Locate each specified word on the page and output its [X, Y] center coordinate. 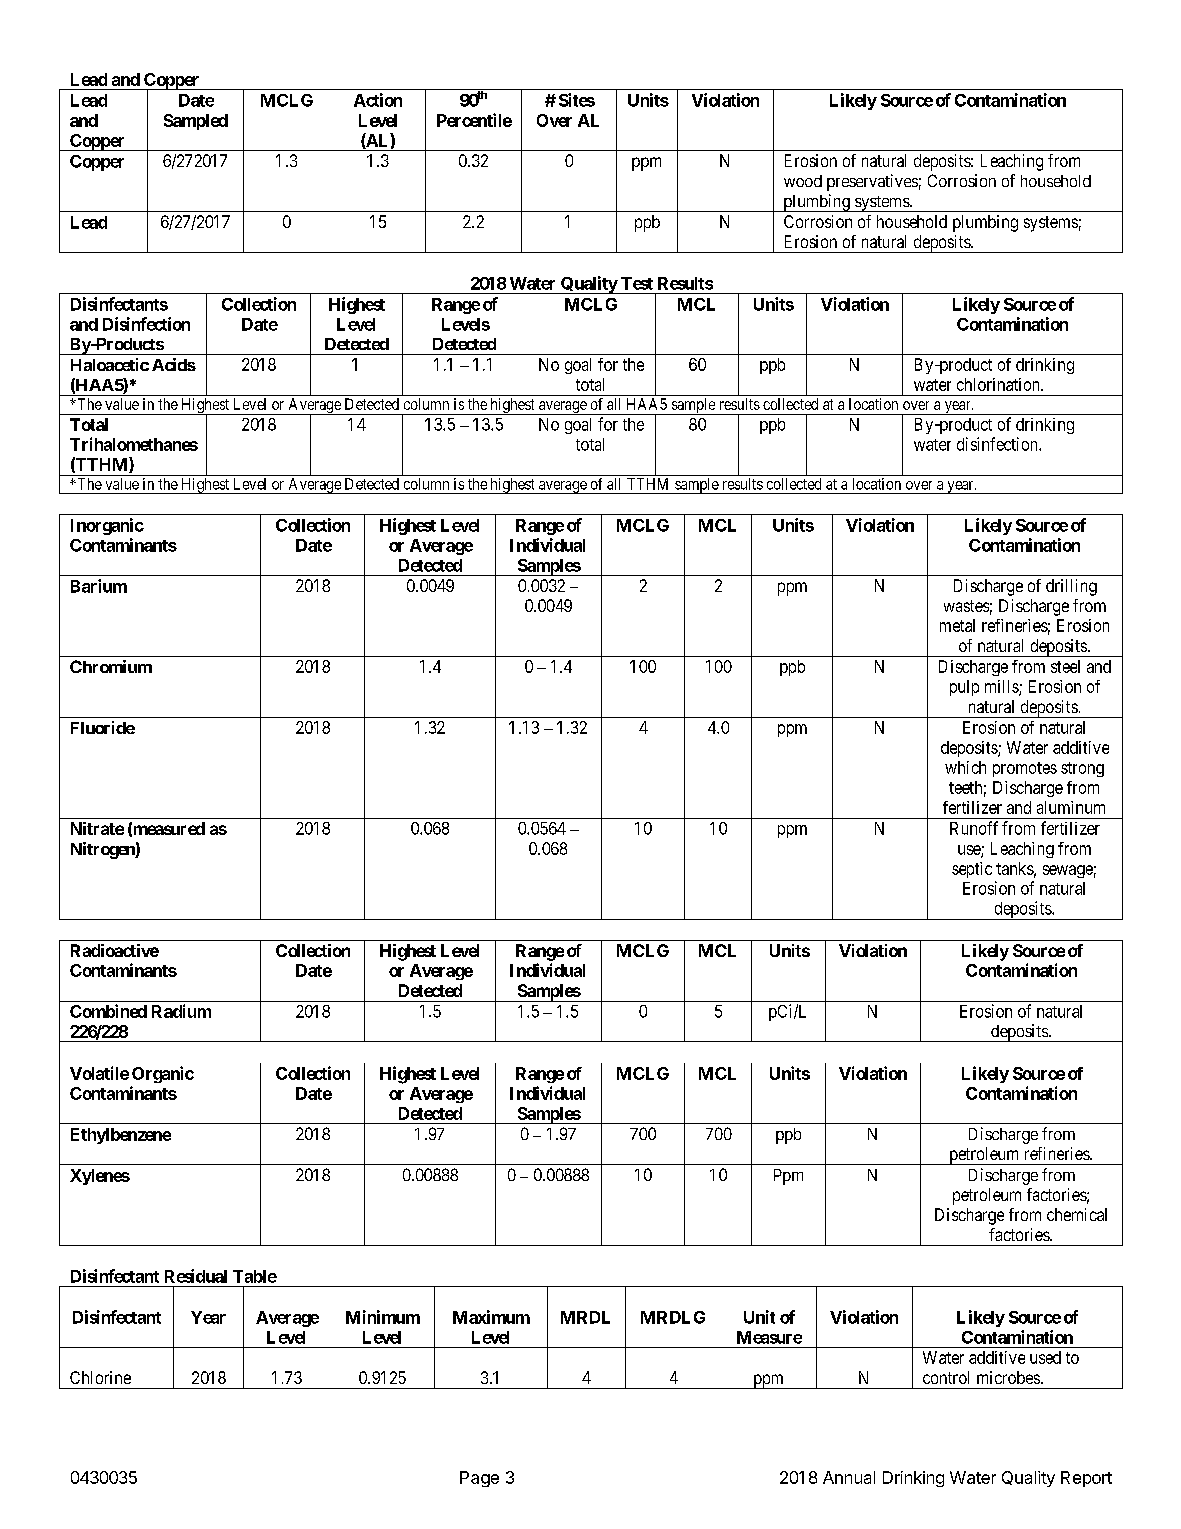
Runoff [974, 828]
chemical [1077, 1214]
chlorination [999, 384]
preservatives [872, 182]
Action [378, 100]
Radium [181, 1011]
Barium [99, 586]
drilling [1071, 587]
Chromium [111, 666]
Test [637, 283]
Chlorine [100, 1377]
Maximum [491, 1317]
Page [479, 1479]
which [965, 767]
